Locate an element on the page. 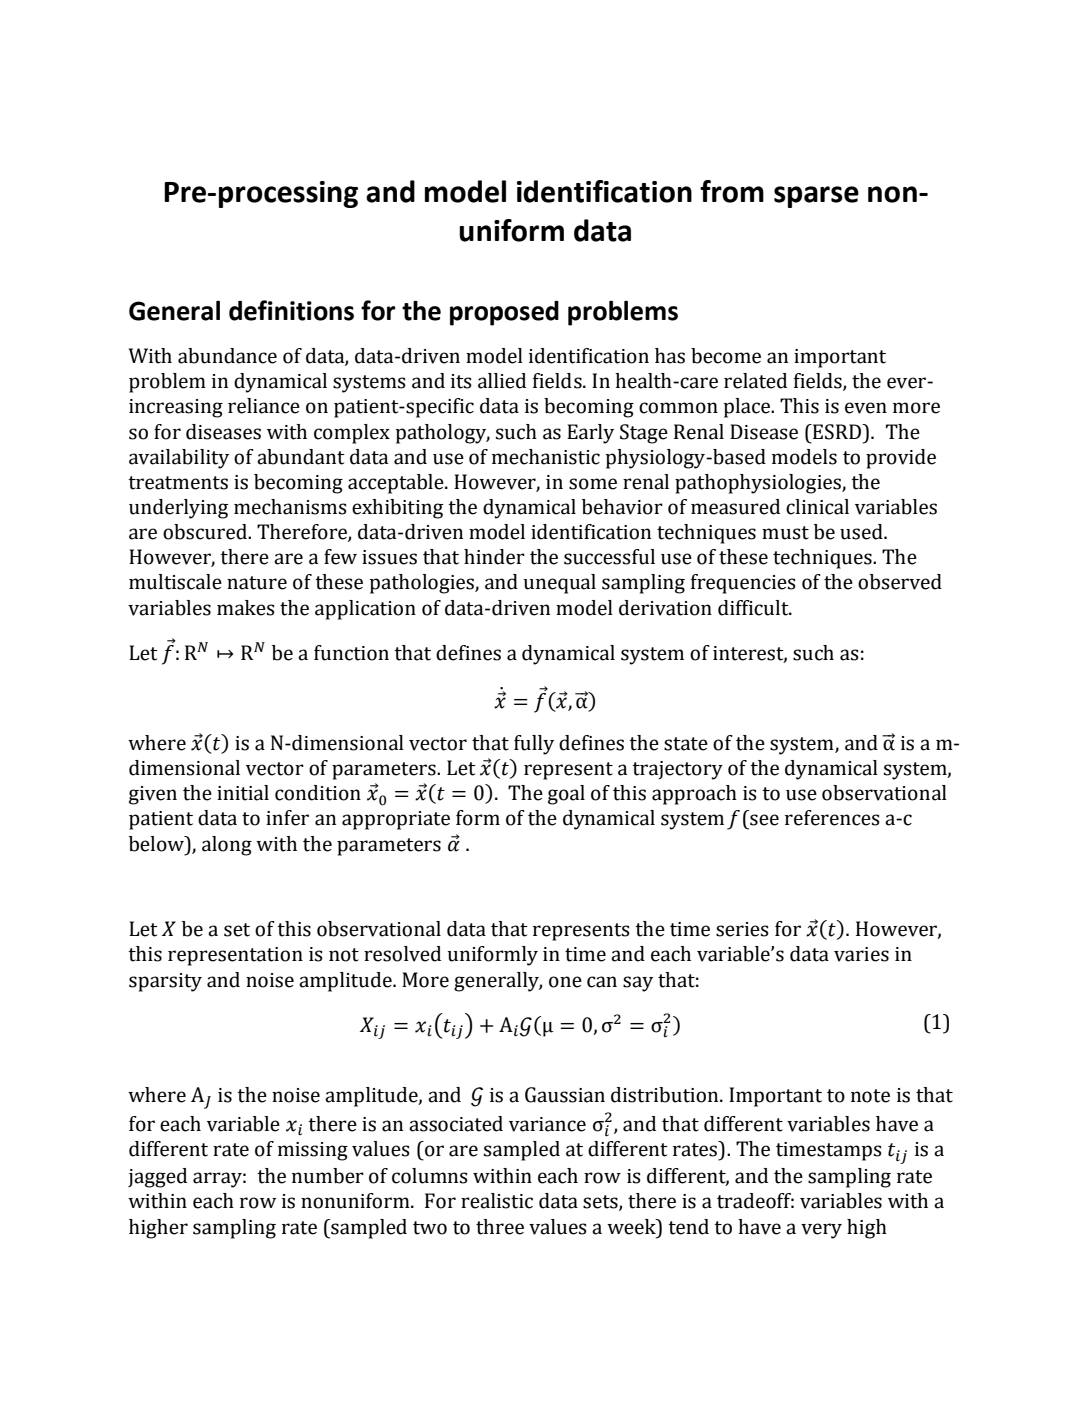 This page has height=1412, width=1091. proposed is located at coordinates (504, 313).
